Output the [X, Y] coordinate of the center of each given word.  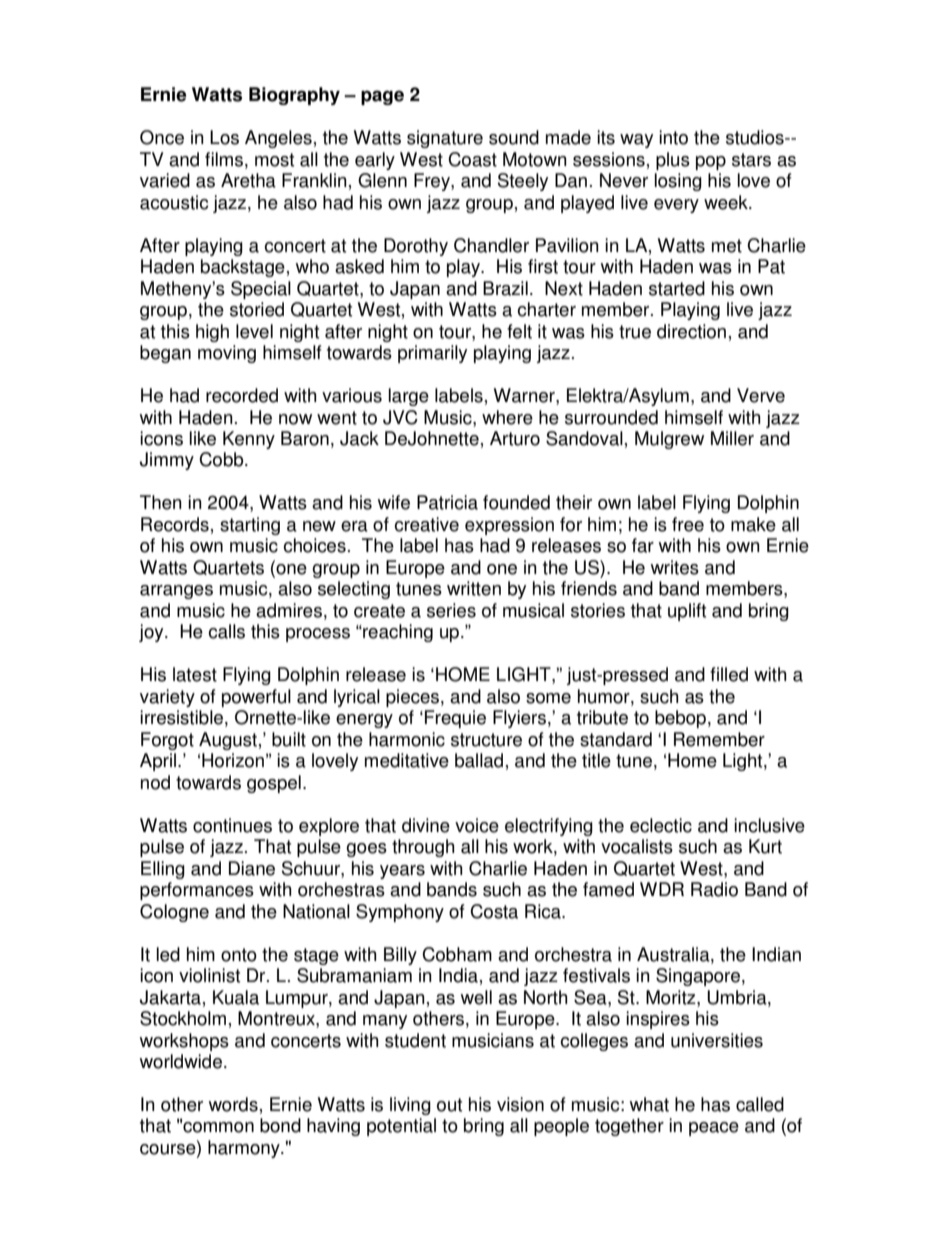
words [233, 1104]
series [451, 610]
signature [445, 139]
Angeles [278, 139]
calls [226, 631]
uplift [687, 612]
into [673, 137]
